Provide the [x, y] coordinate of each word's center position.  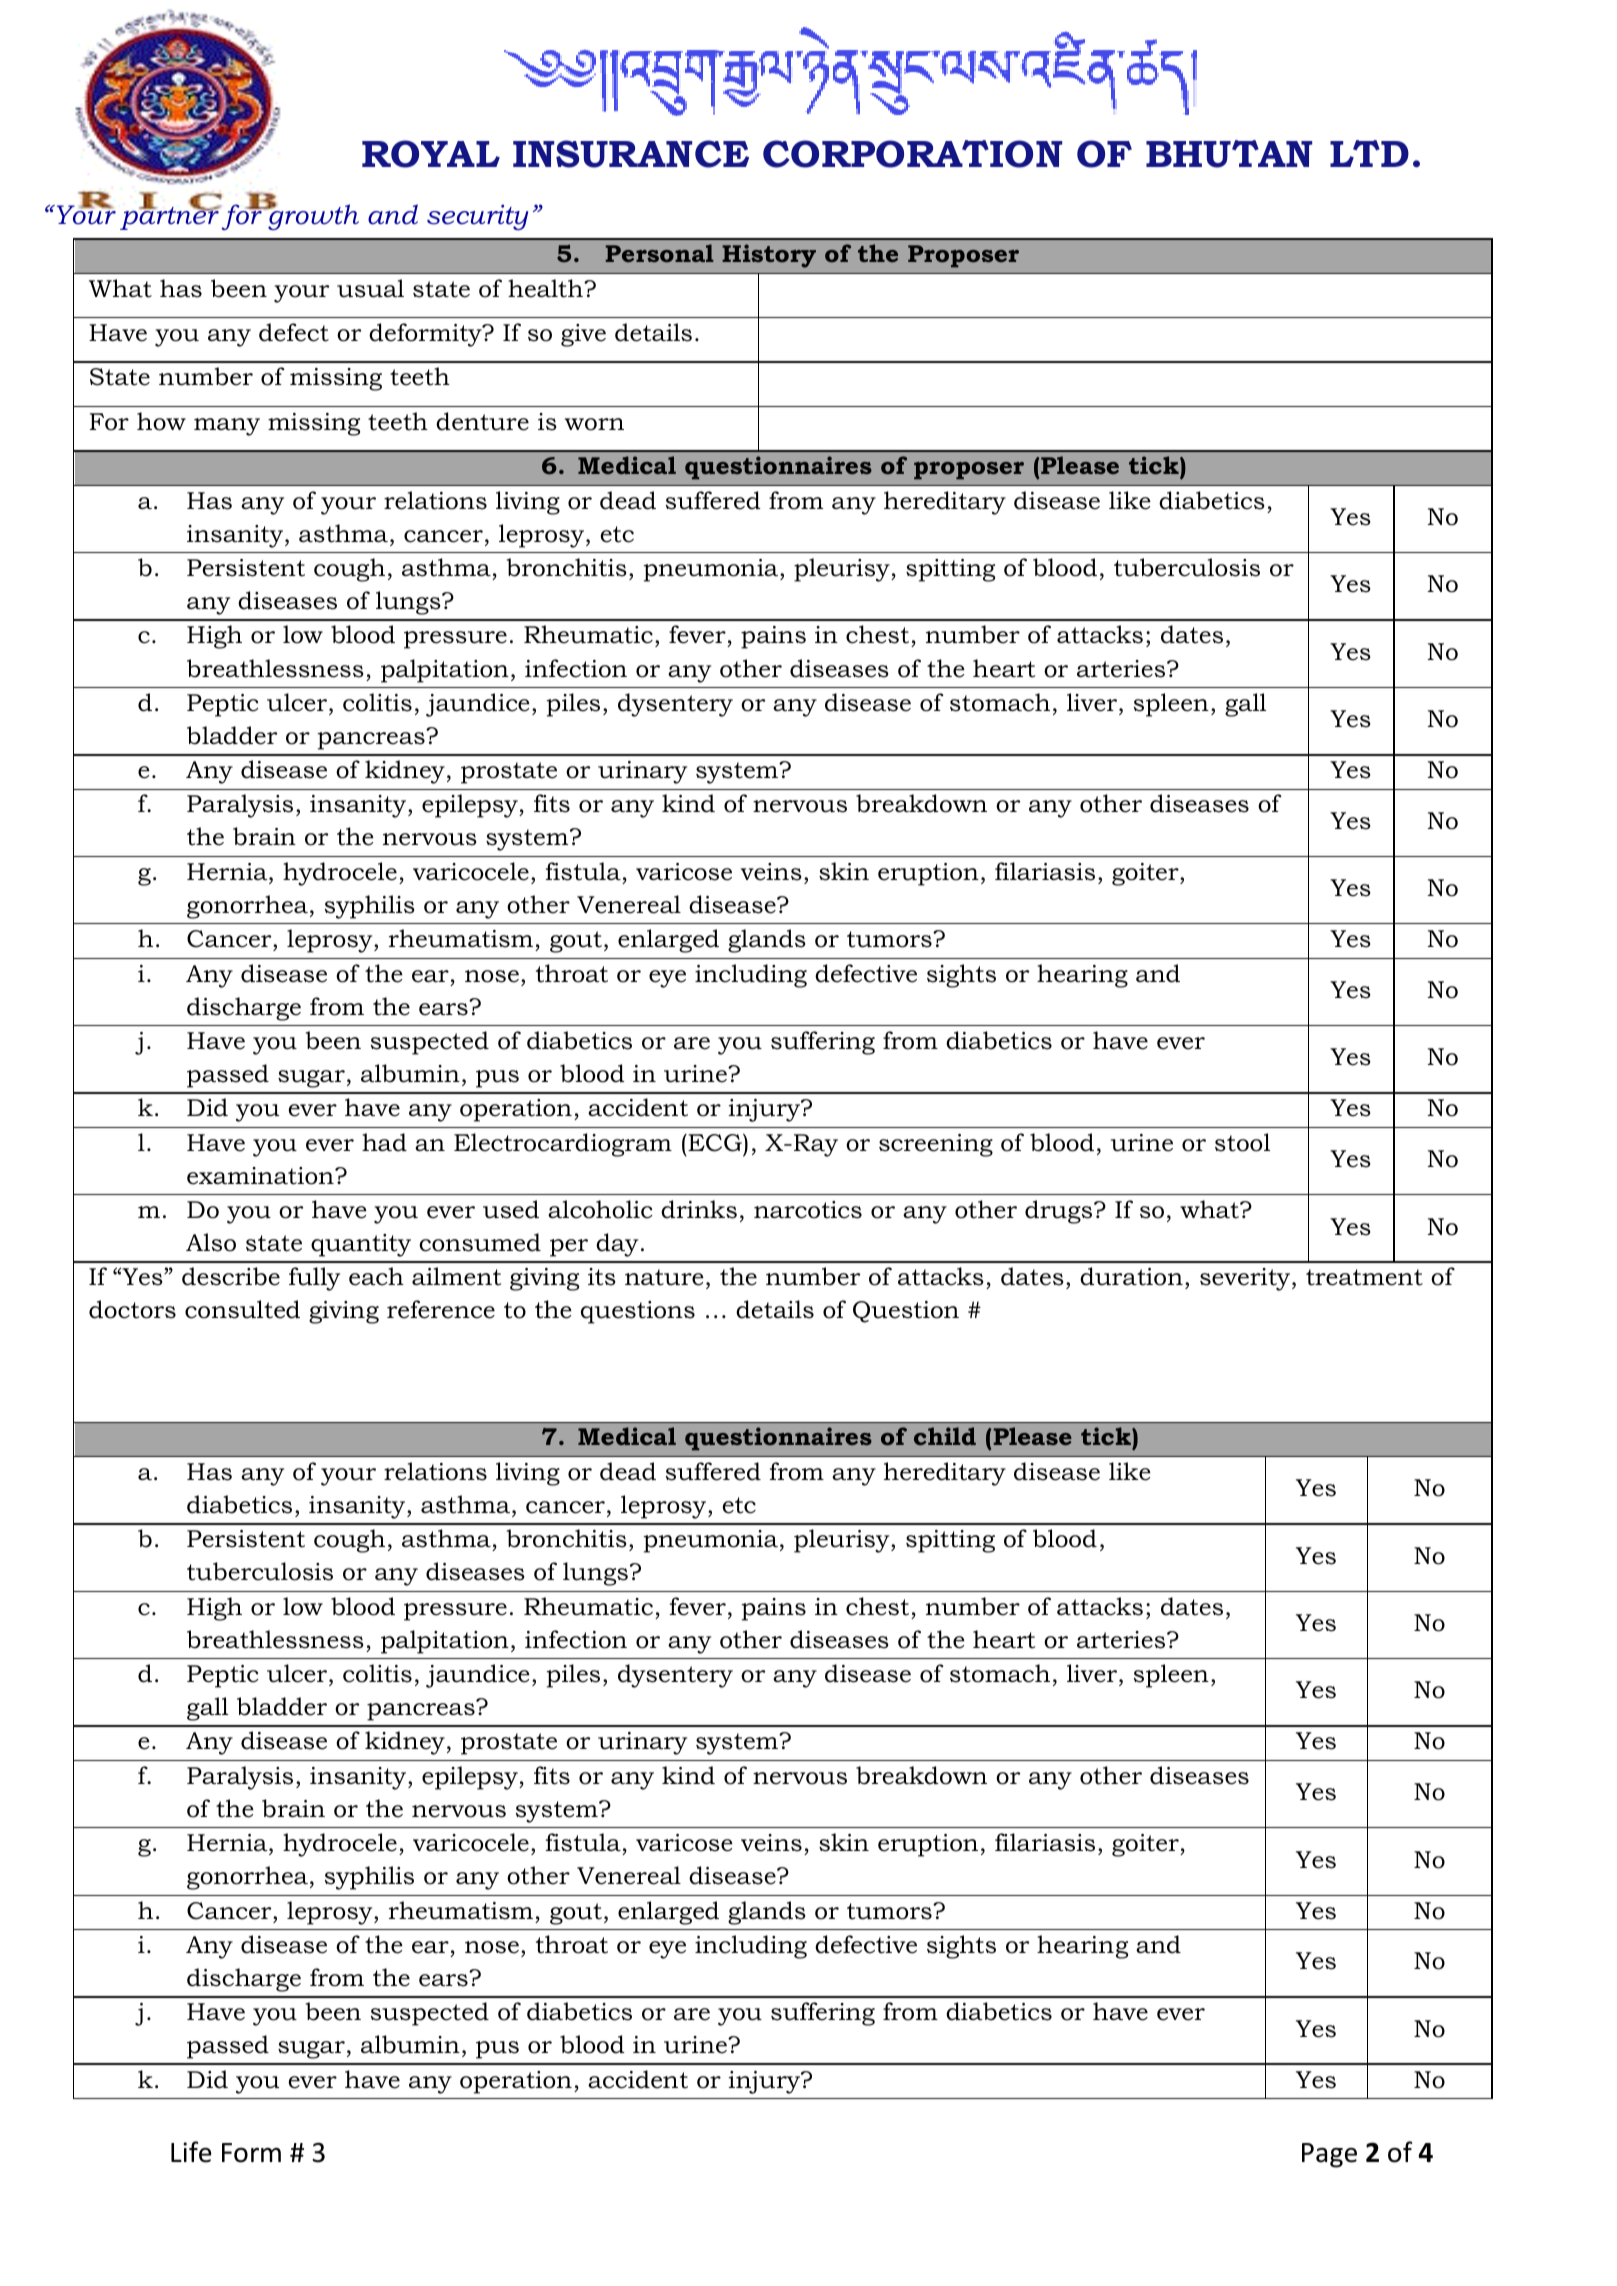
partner [170, 217]
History [769, 256]
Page [1329, 2155]
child [945, 1436]
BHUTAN [1229, 154]
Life [191, 2152]
